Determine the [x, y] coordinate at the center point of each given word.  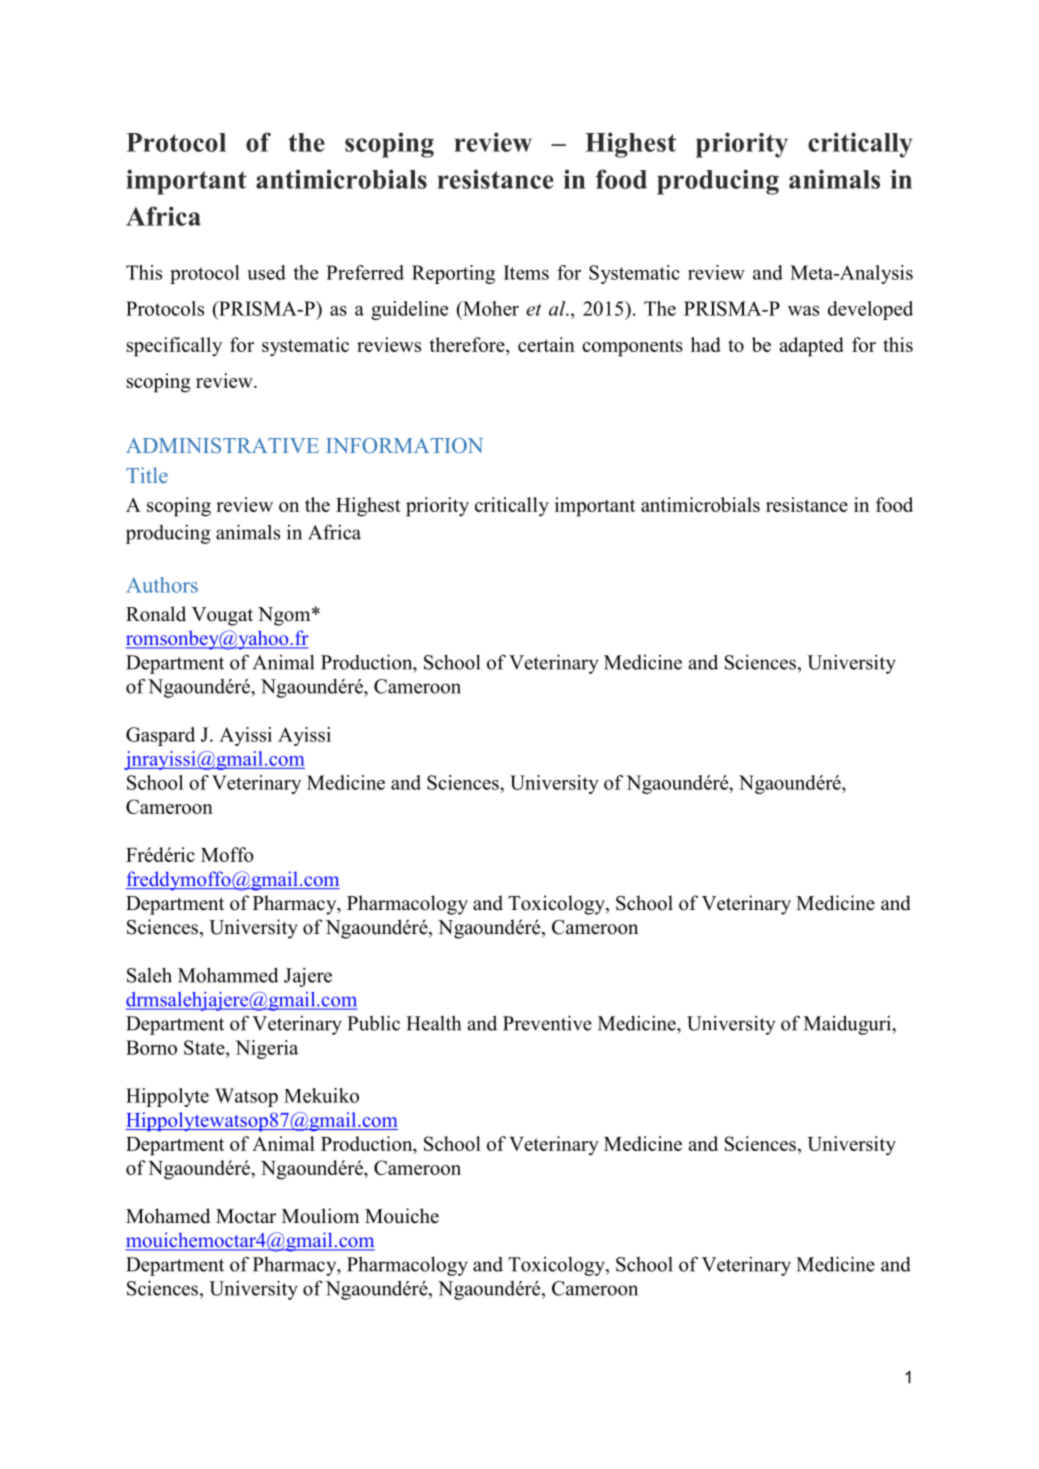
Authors [162, 585]
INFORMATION [404, 445]
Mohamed [168, 1216]
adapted [811, 347]
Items [526, 272]
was [803, 311]
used [266, 272]
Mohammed [228, 975]
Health [433, 1023]
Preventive [547, 1023]
